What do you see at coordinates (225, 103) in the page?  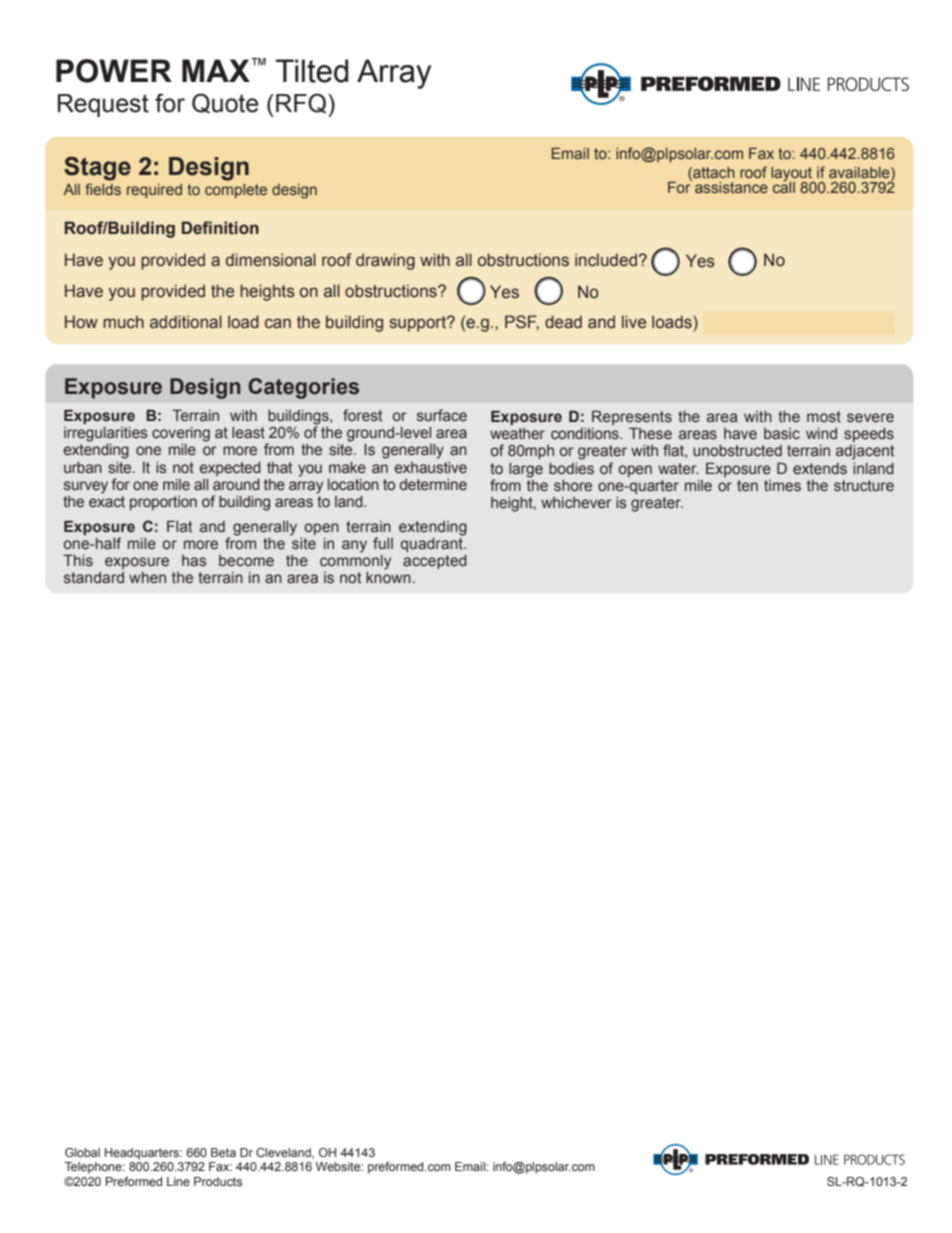 I see `Quote` at bounding box center [225, 103].
